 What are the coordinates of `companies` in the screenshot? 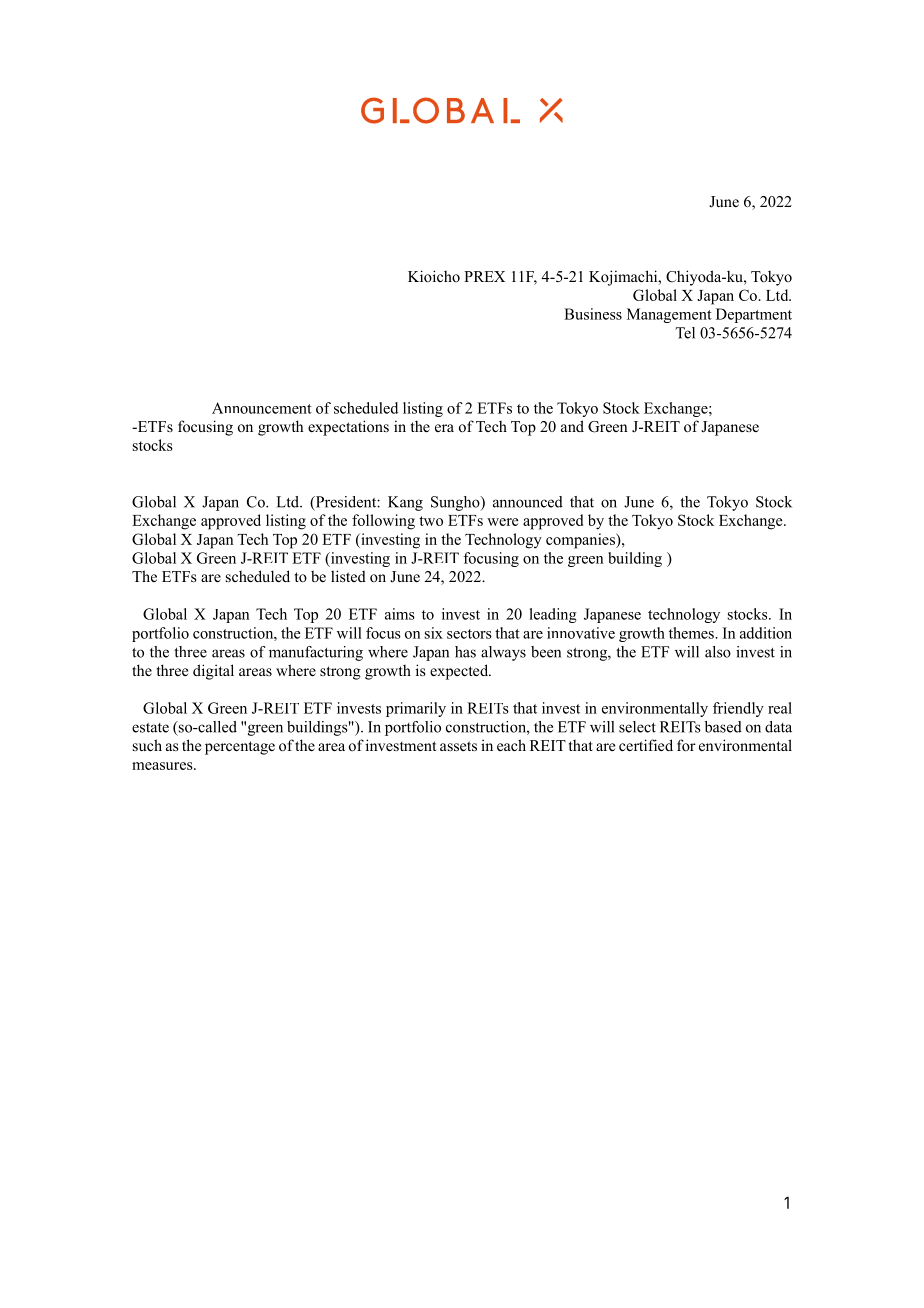 It's located at (581, 541).
